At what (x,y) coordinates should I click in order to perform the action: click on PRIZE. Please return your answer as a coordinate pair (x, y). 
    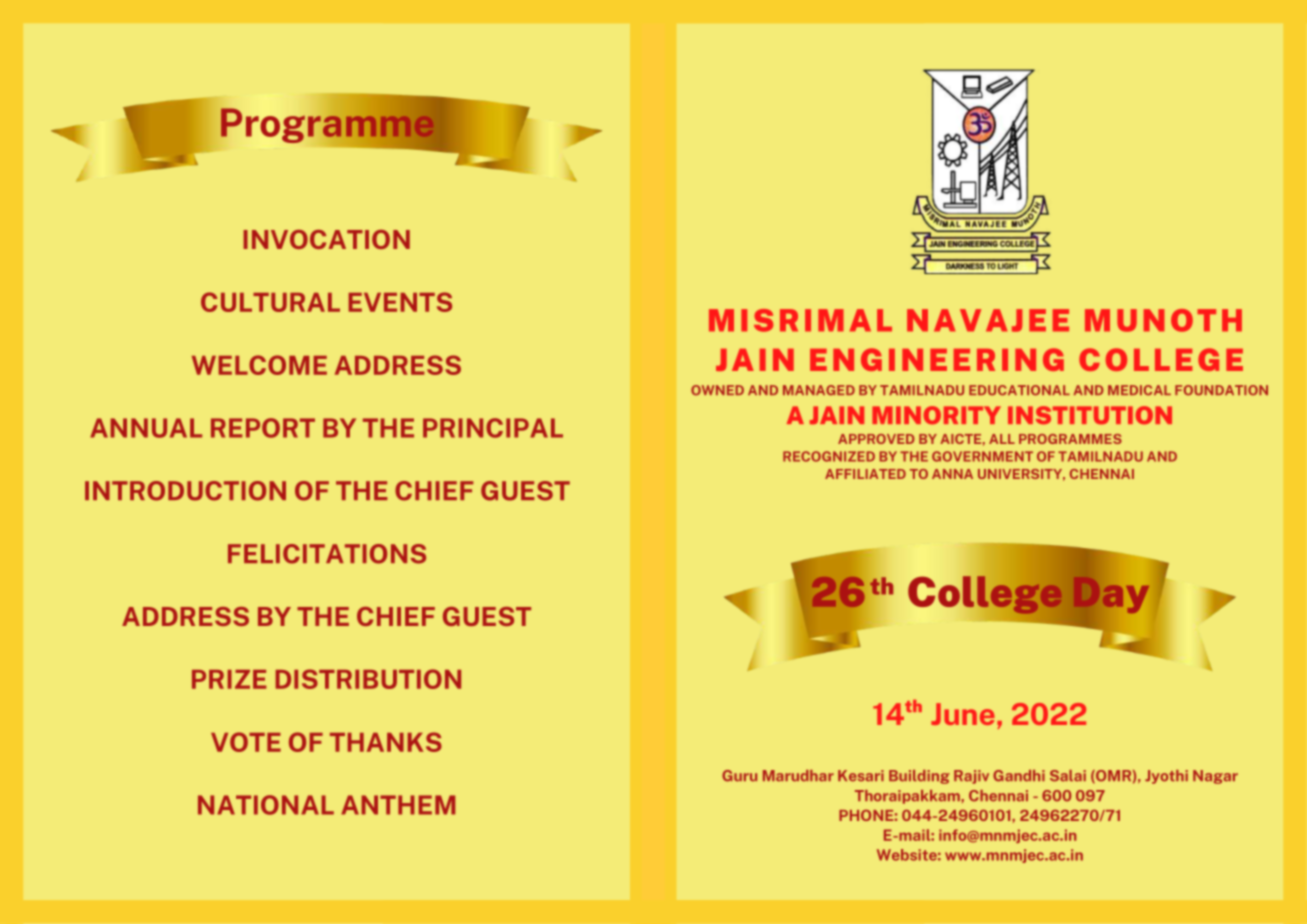
    Looking at the image, I should click on (229, 679).
